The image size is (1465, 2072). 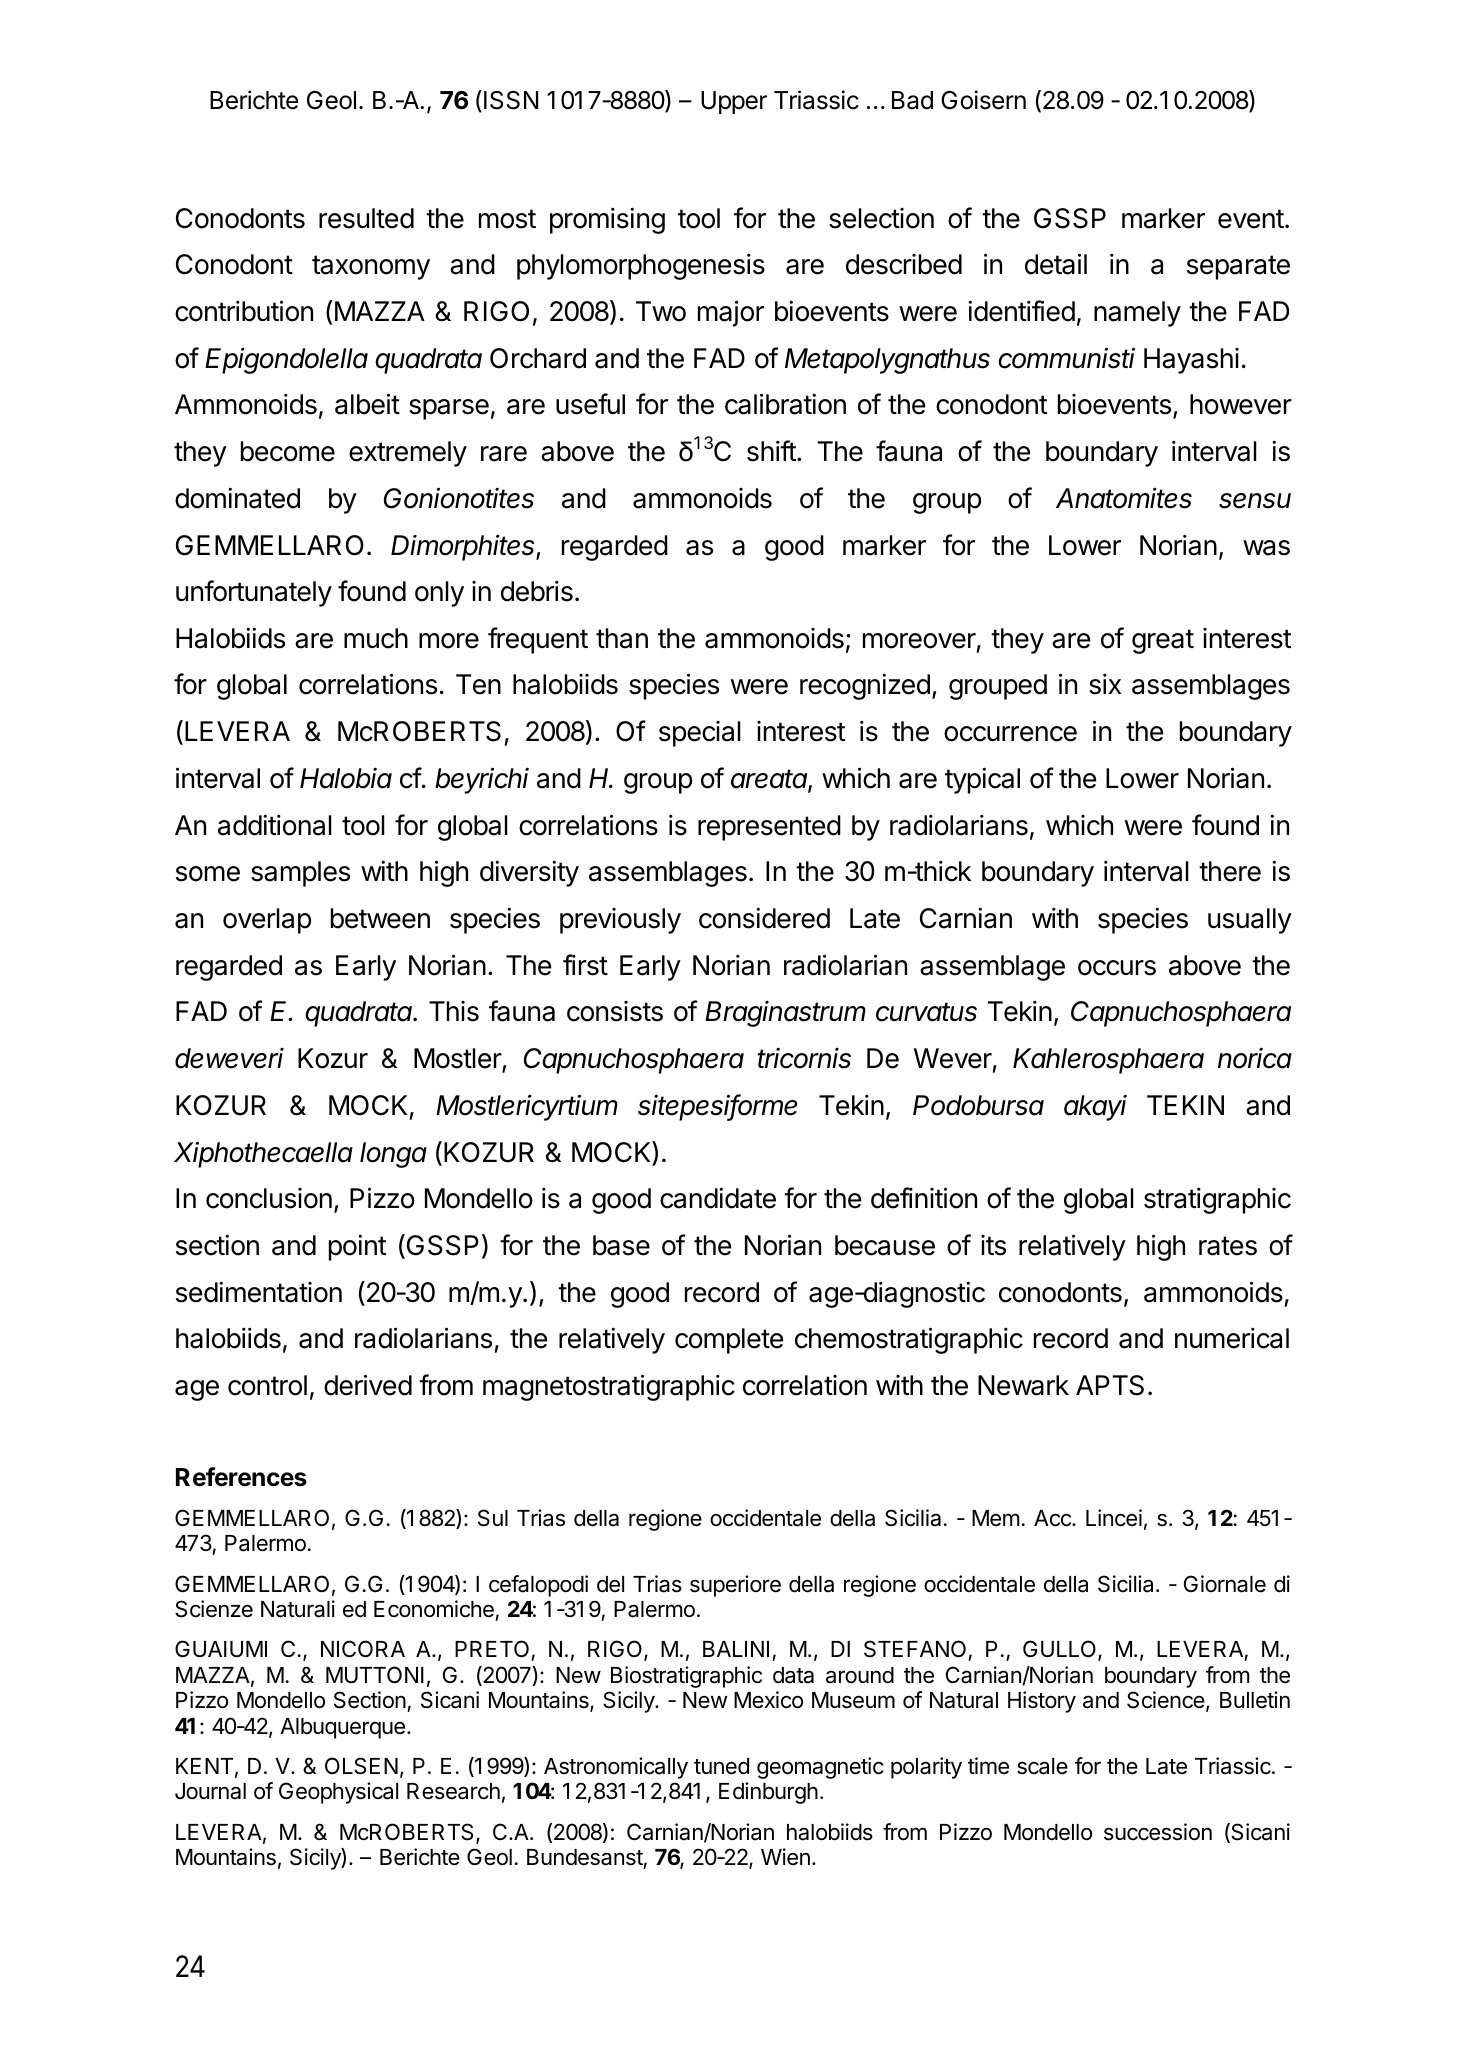 I want to click on considered, so click(x=764, y=918).
